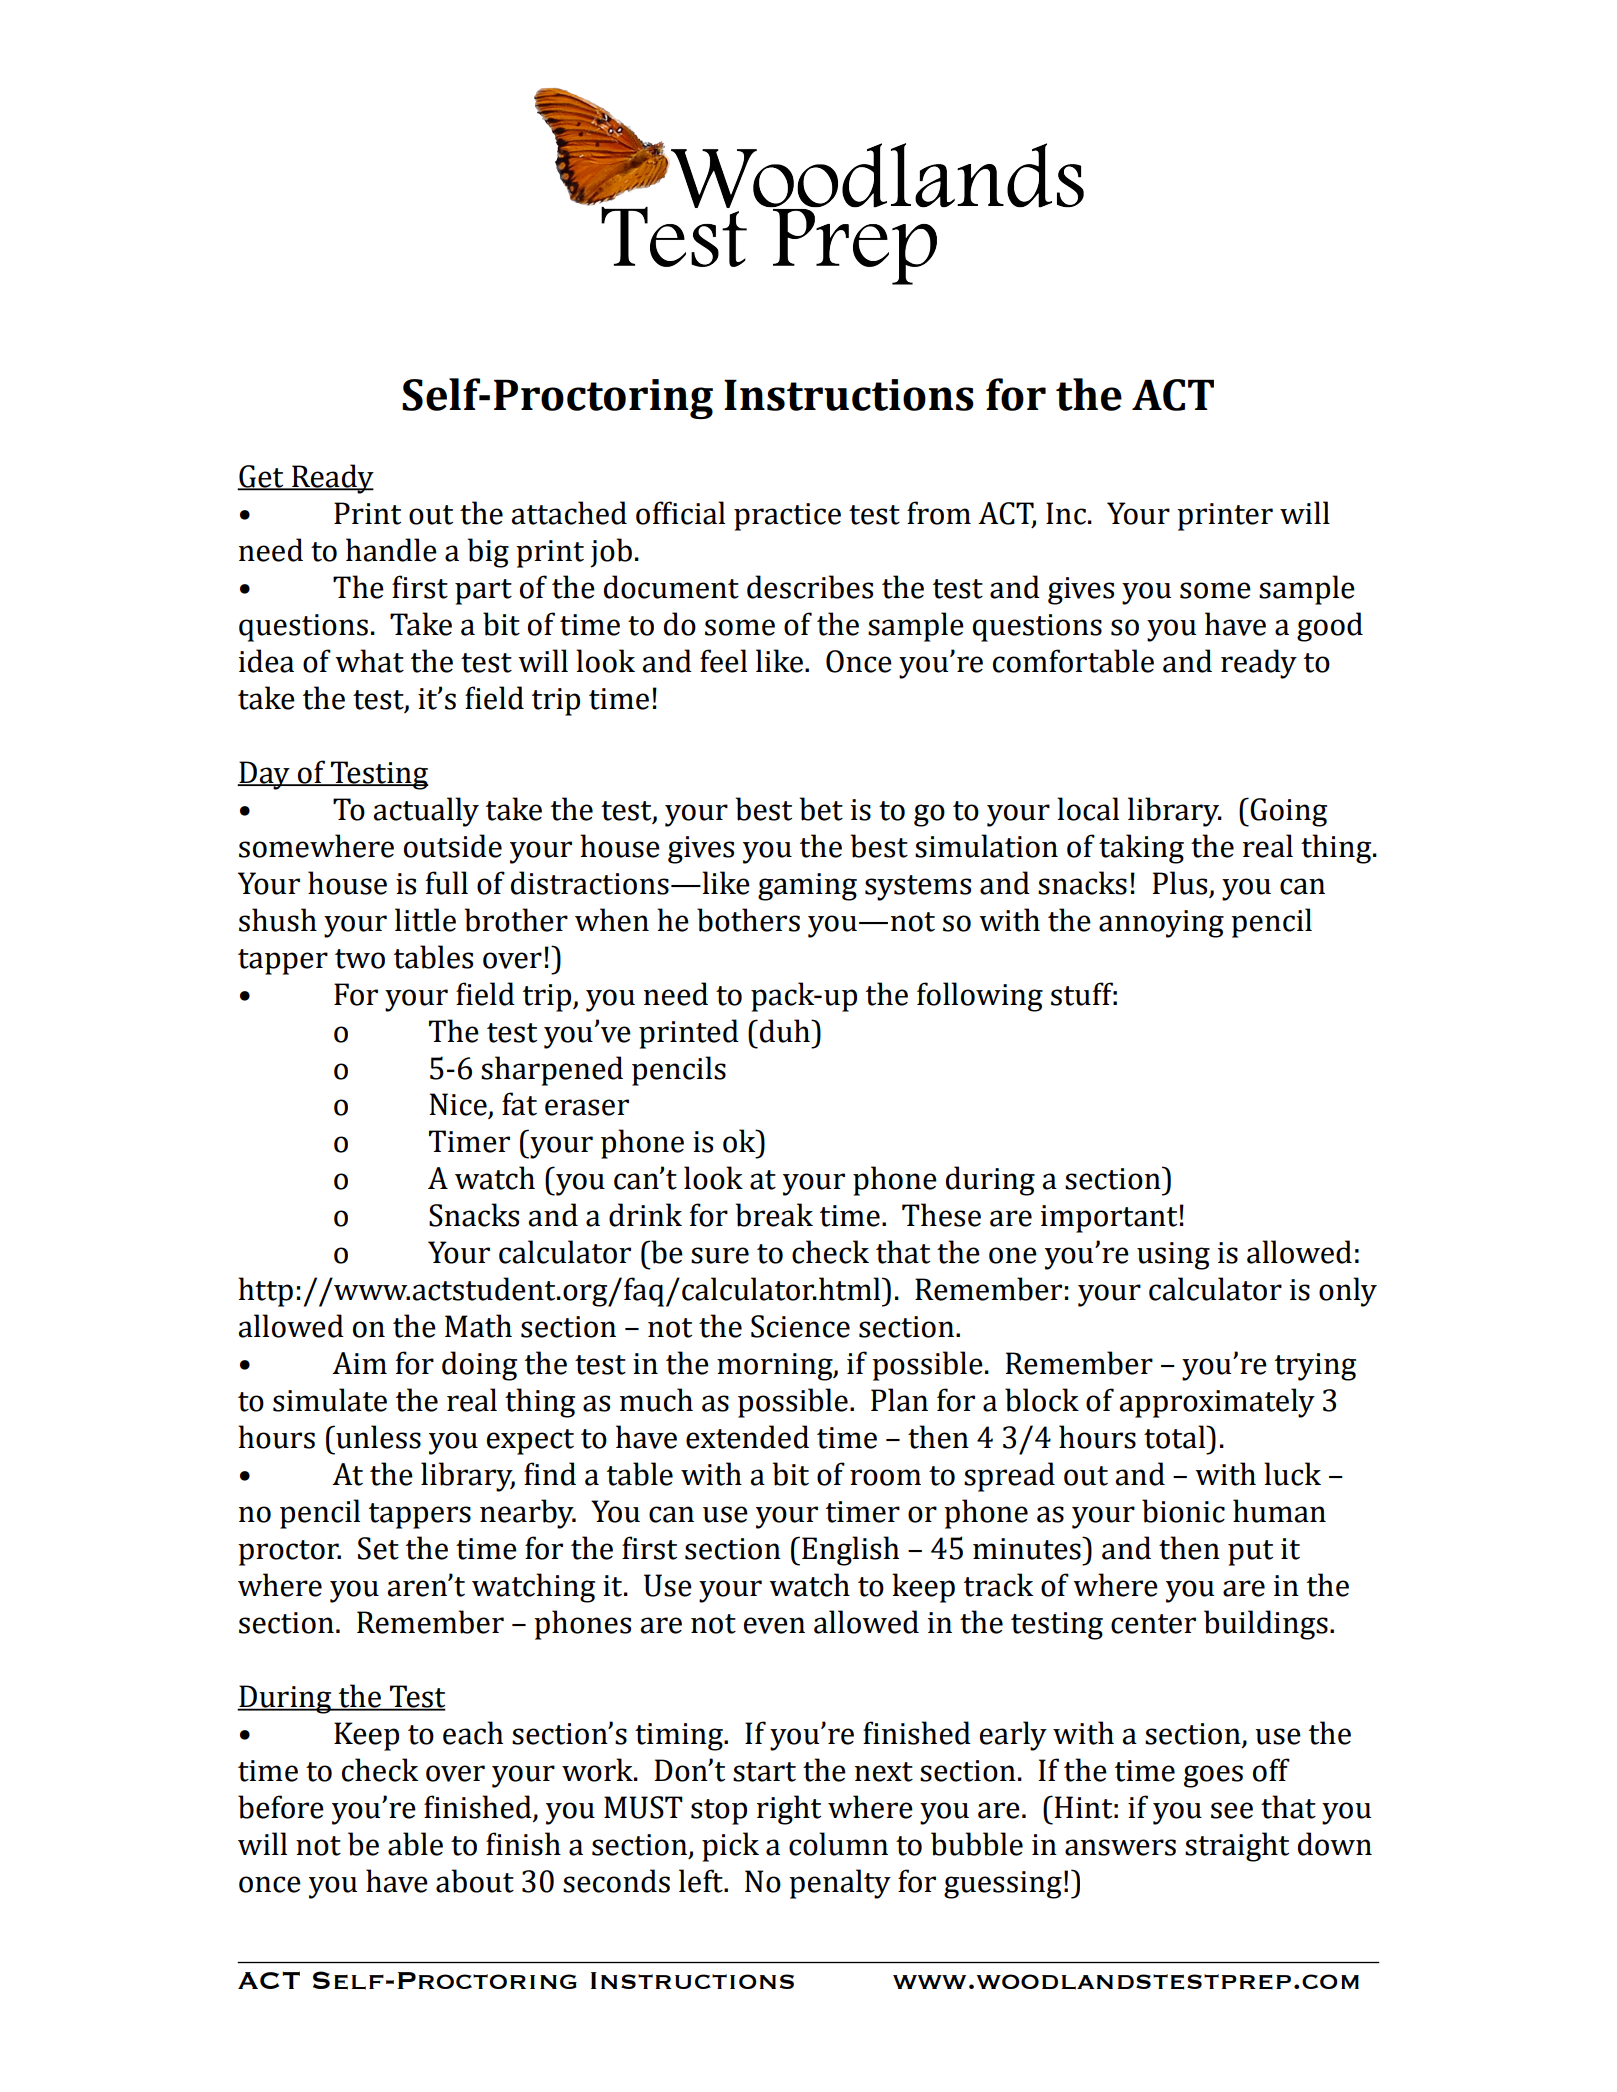 Image resolution: width=1617 pixels, height=2092 pixels. Describe the element at coordinates (459, 1105) in the screenshot. I see `Nice` at that location.
